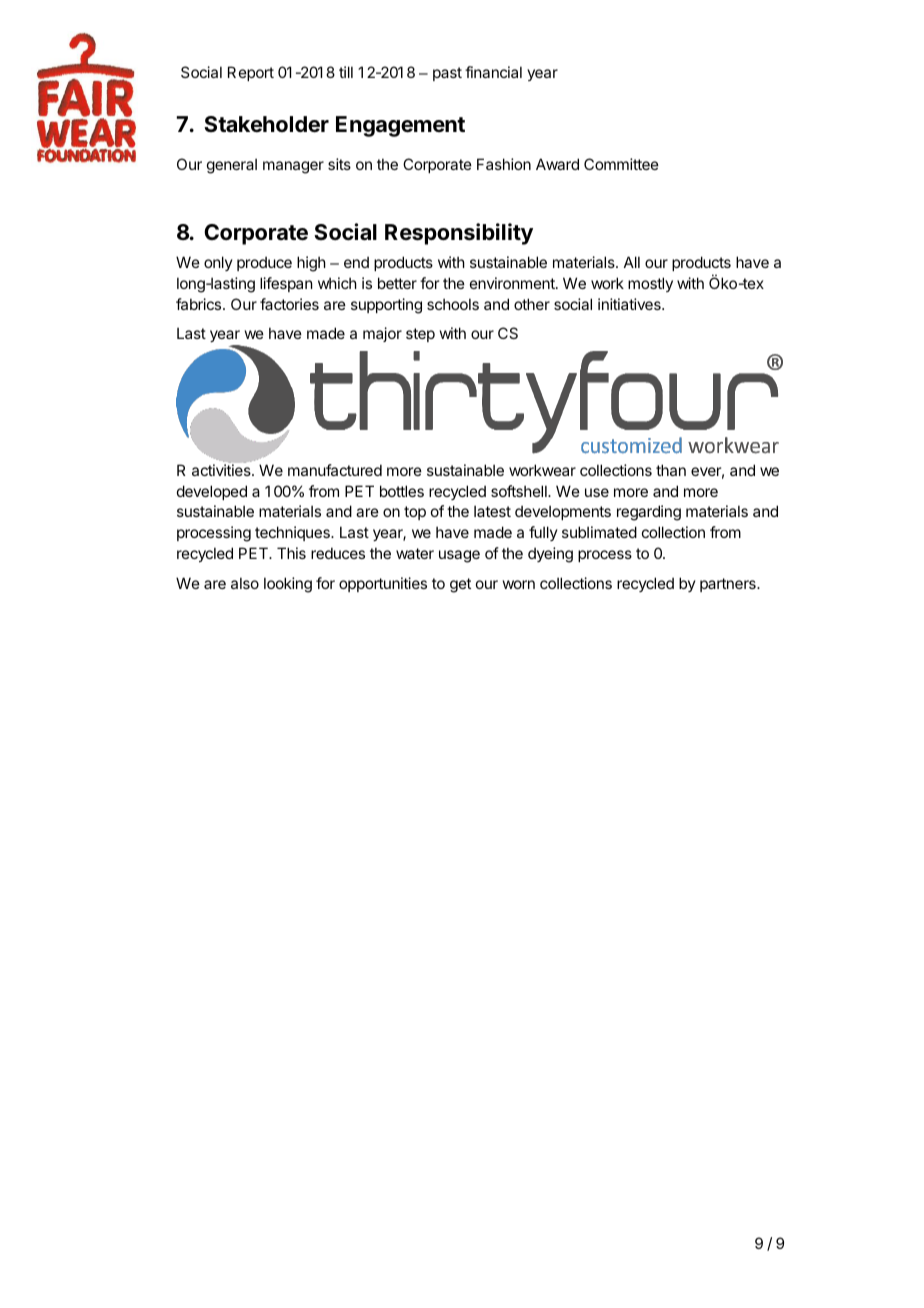 The height and width of the page is (1308, 924). Describe the element at coordinates (420, 335) in the page. I see `step` at that location.
